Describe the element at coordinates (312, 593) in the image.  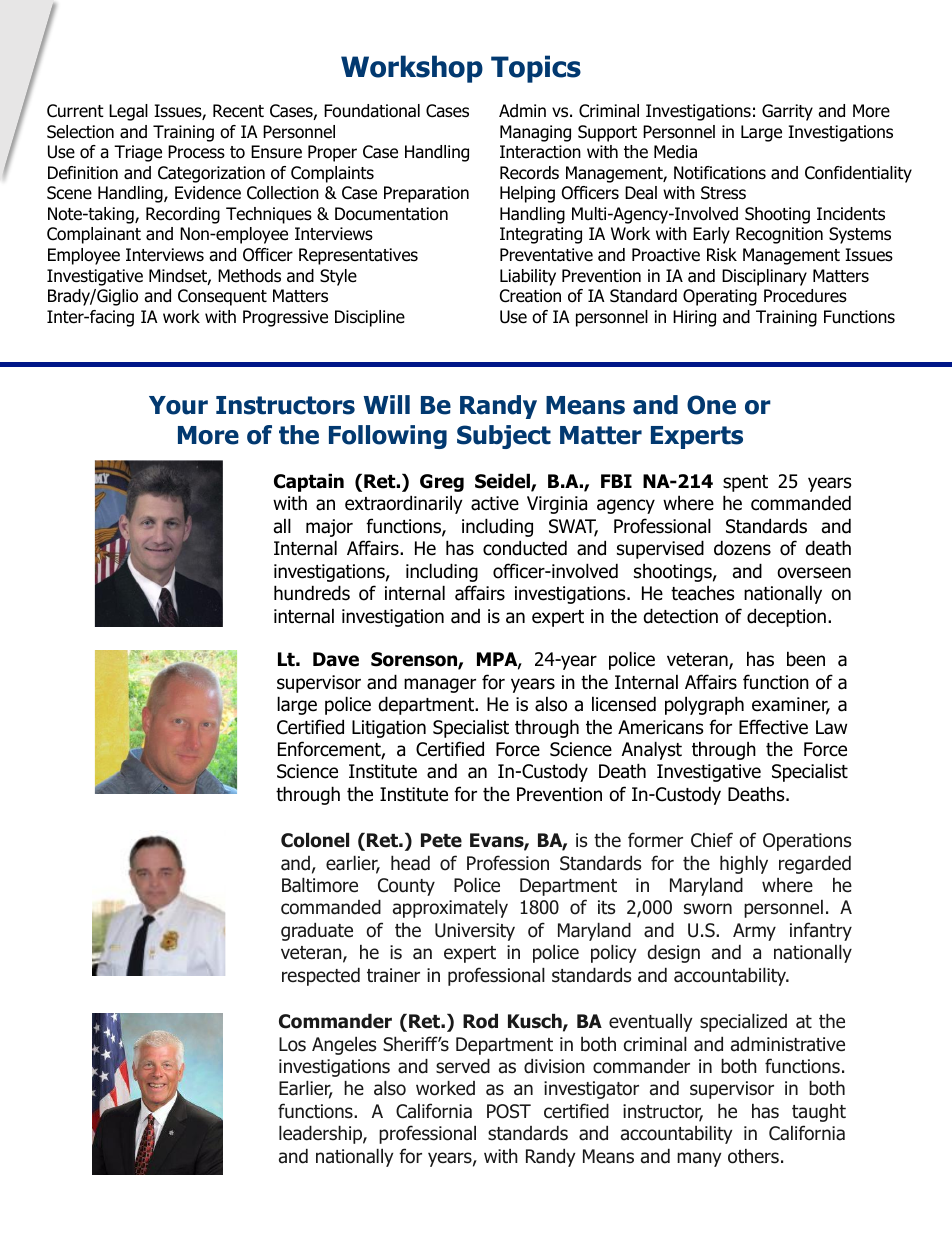
I see `hundreds` at that location.
